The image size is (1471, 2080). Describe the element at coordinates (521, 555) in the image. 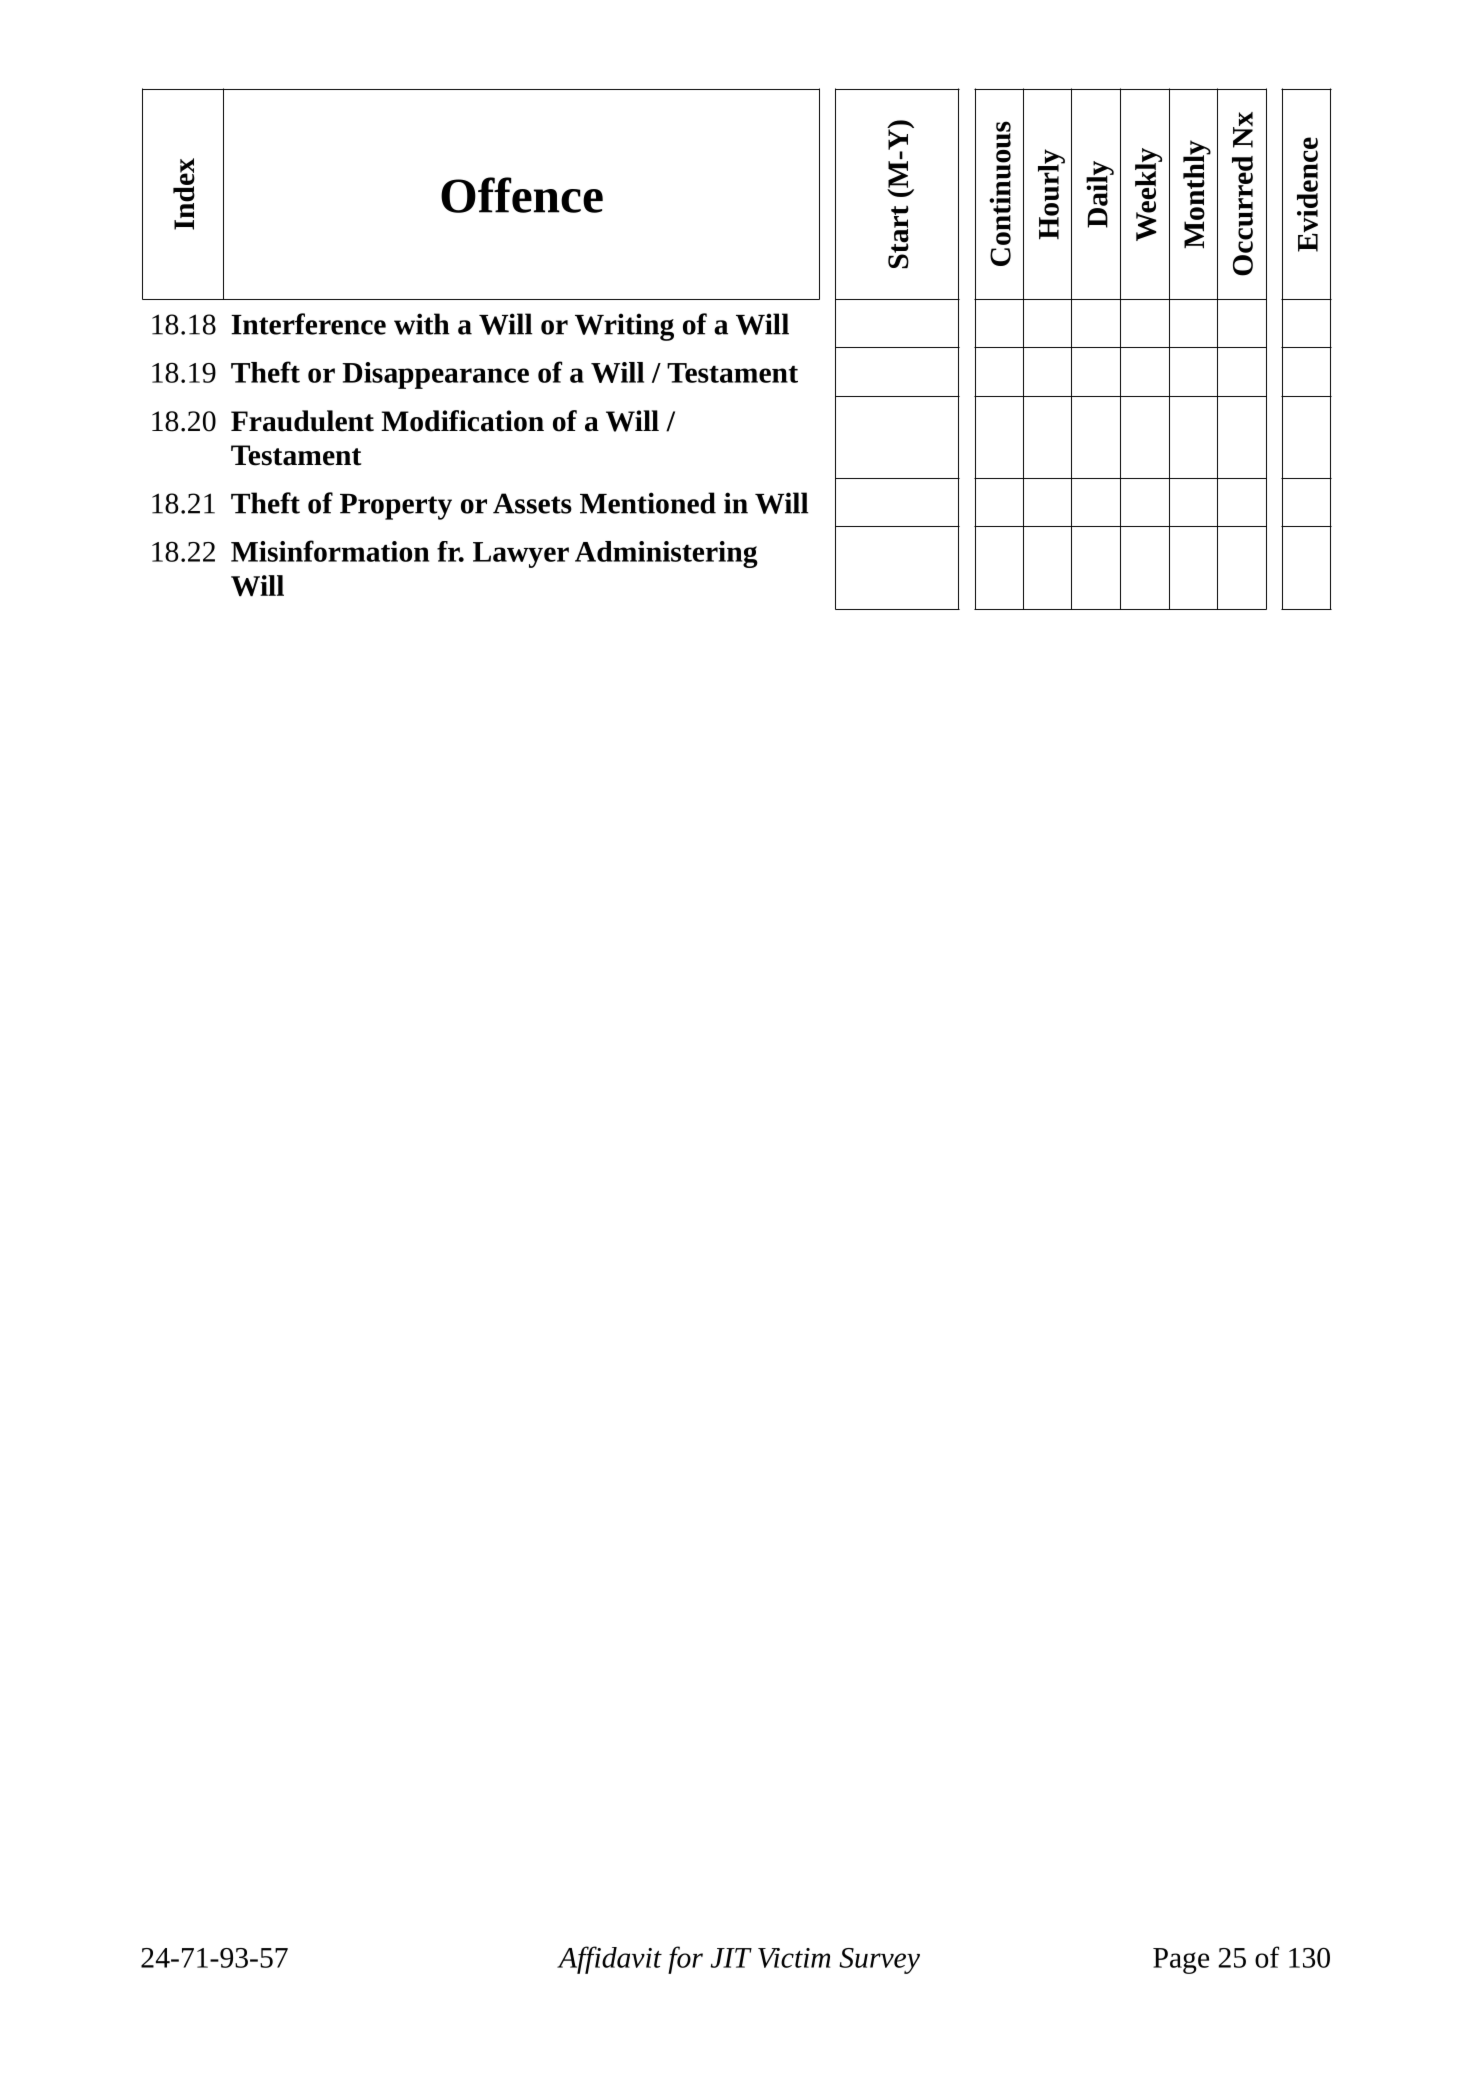

I see `Lawyer` at that location.
